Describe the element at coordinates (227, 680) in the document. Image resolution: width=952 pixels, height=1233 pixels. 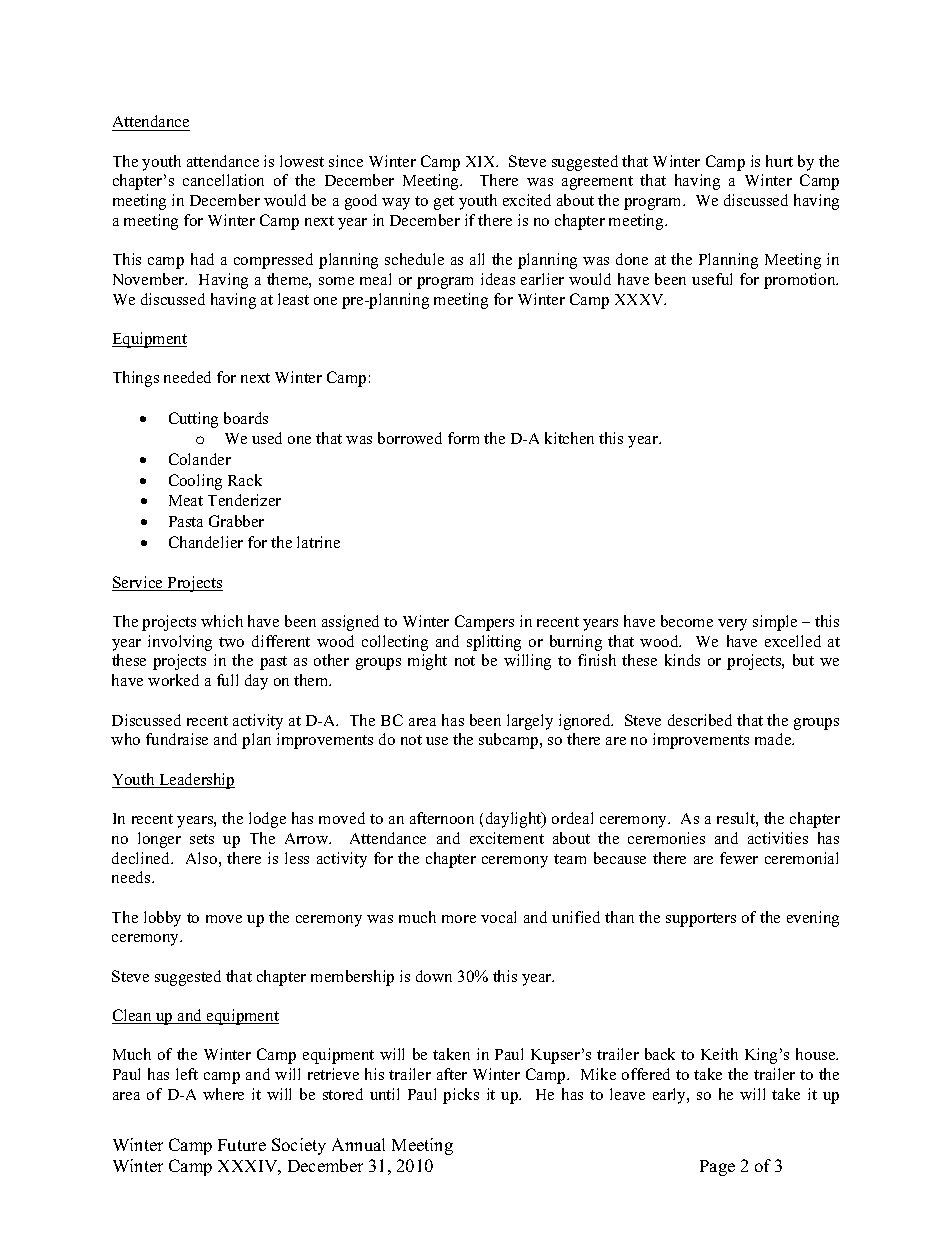
I see `full` at that location.
